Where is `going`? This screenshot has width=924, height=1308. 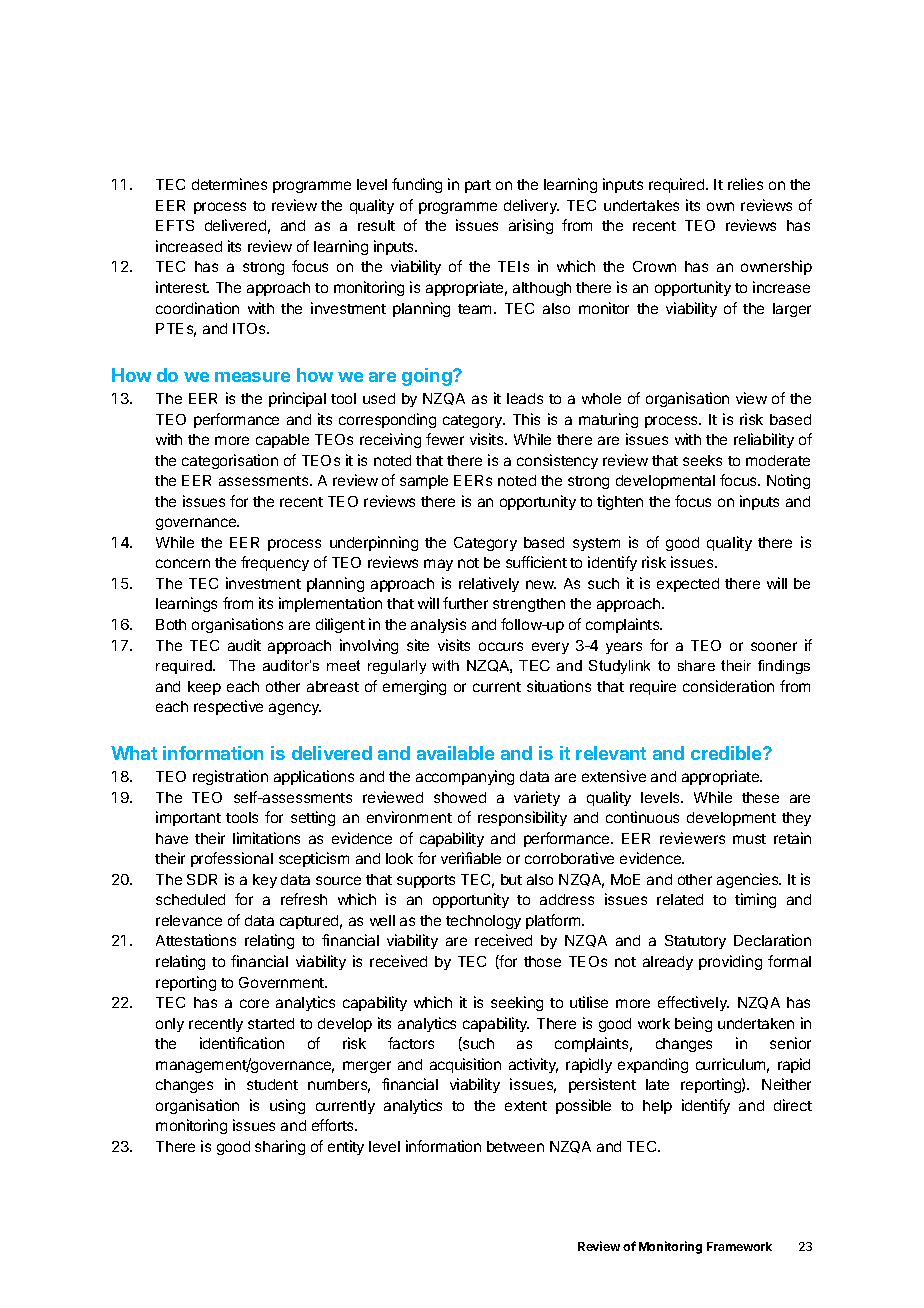
going is located at coordinates (428, 377).
